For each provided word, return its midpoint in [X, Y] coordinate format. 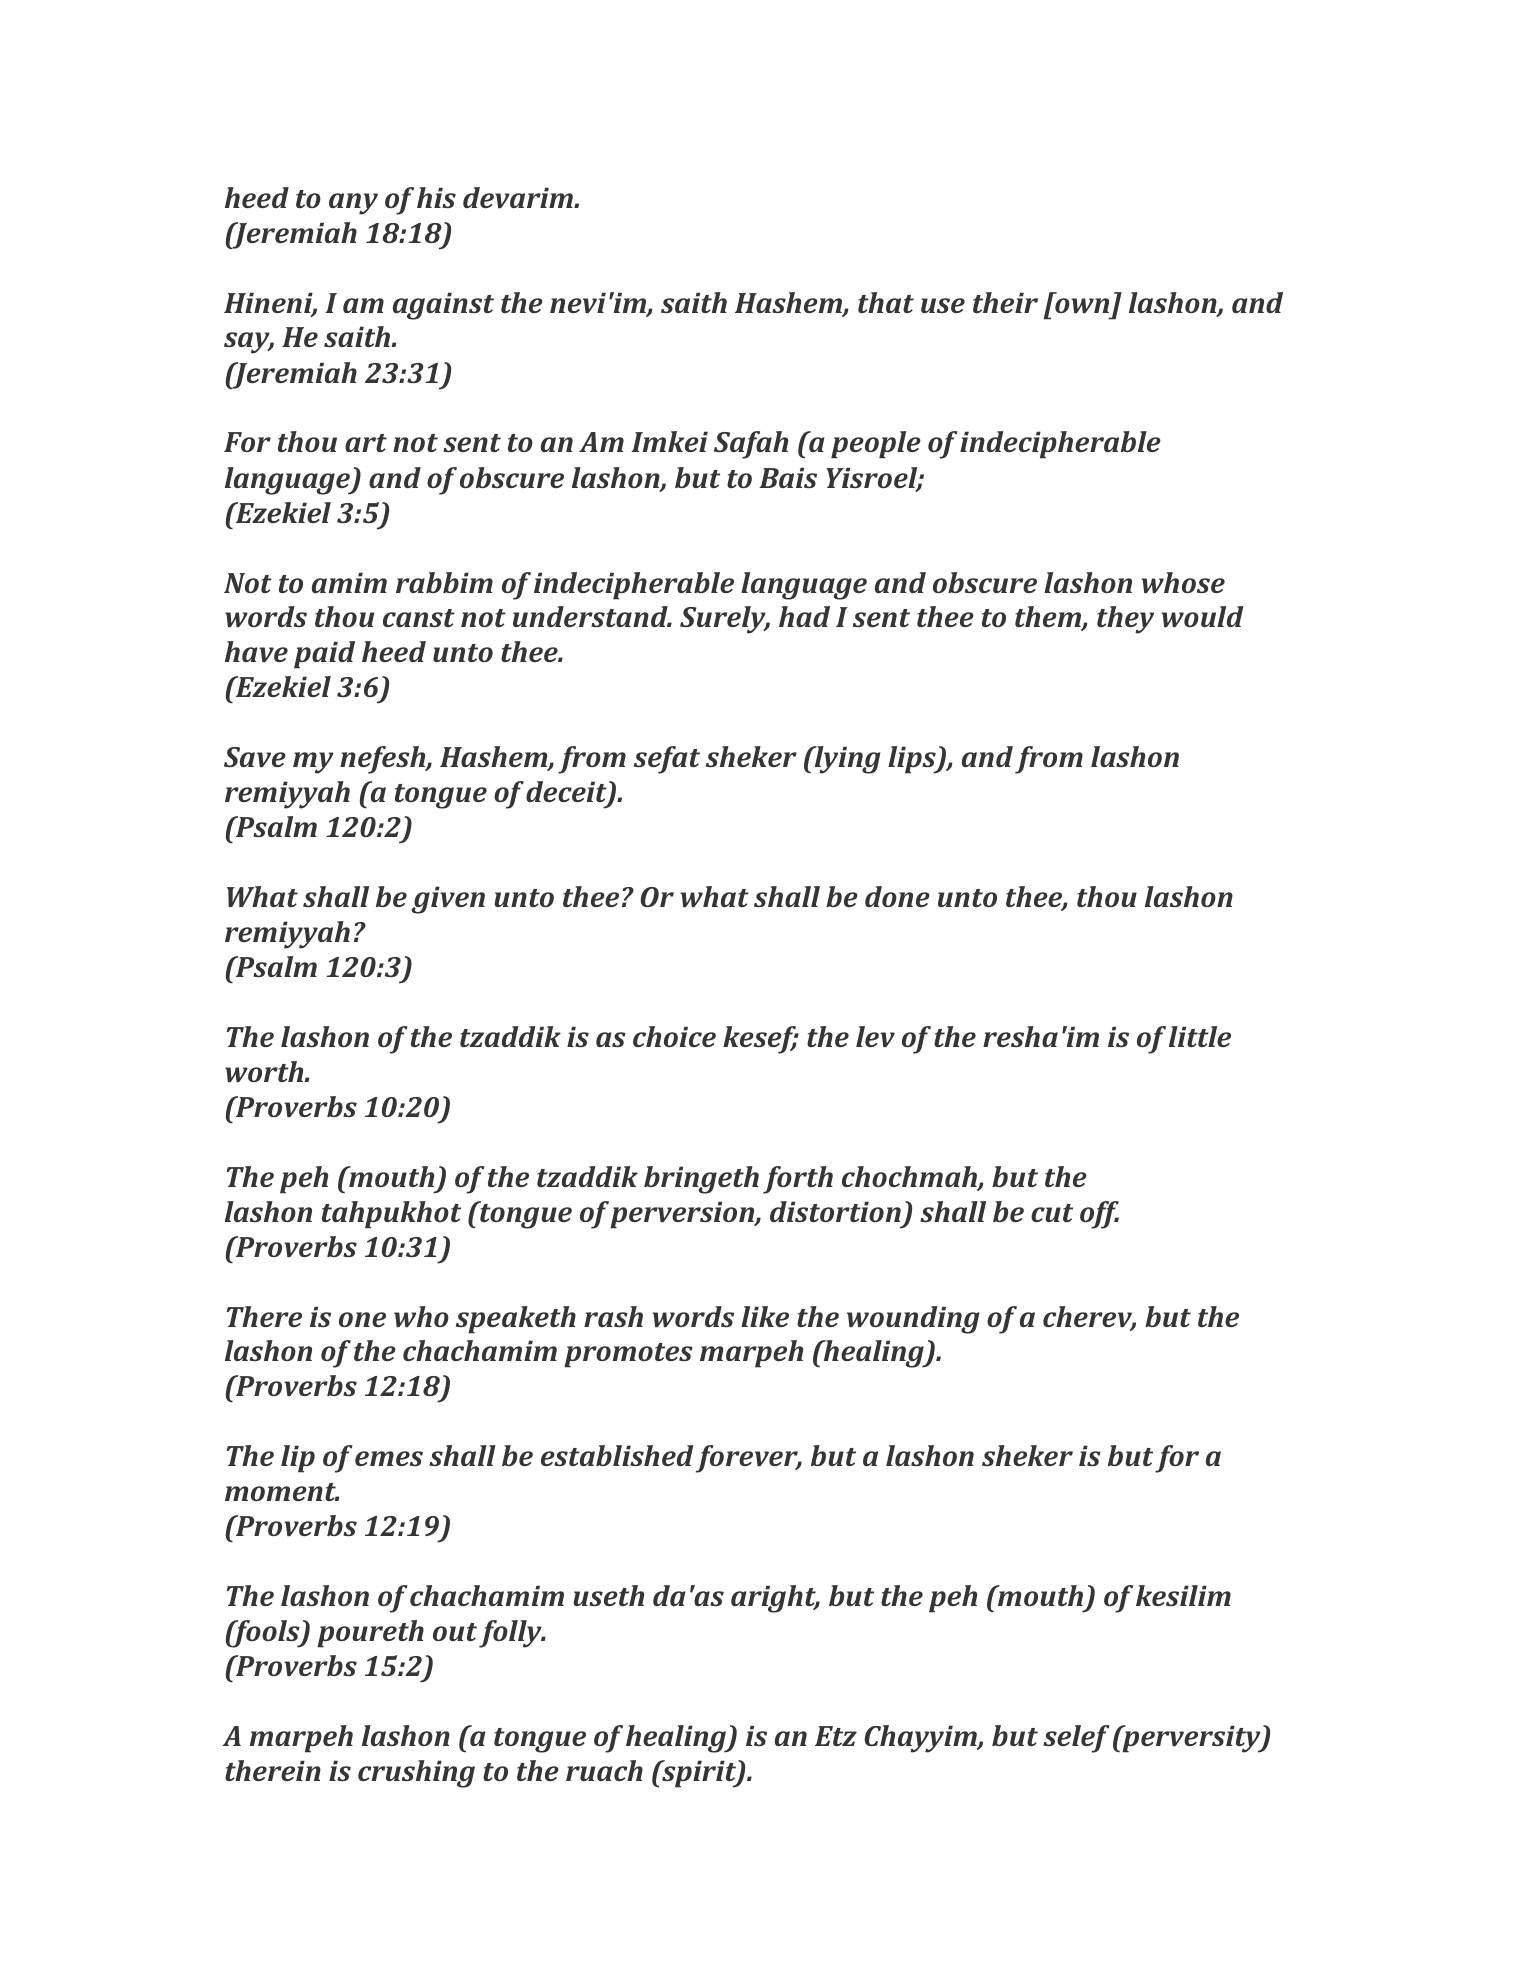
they [1125, 620]
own [1082, 305]
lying [846, 760]
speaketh [516, 1320]
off [1099, 1215]
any [353, 204]
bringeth [701, 1180]
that [886, 302]
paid [324, 655]
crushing [416, 1774]
